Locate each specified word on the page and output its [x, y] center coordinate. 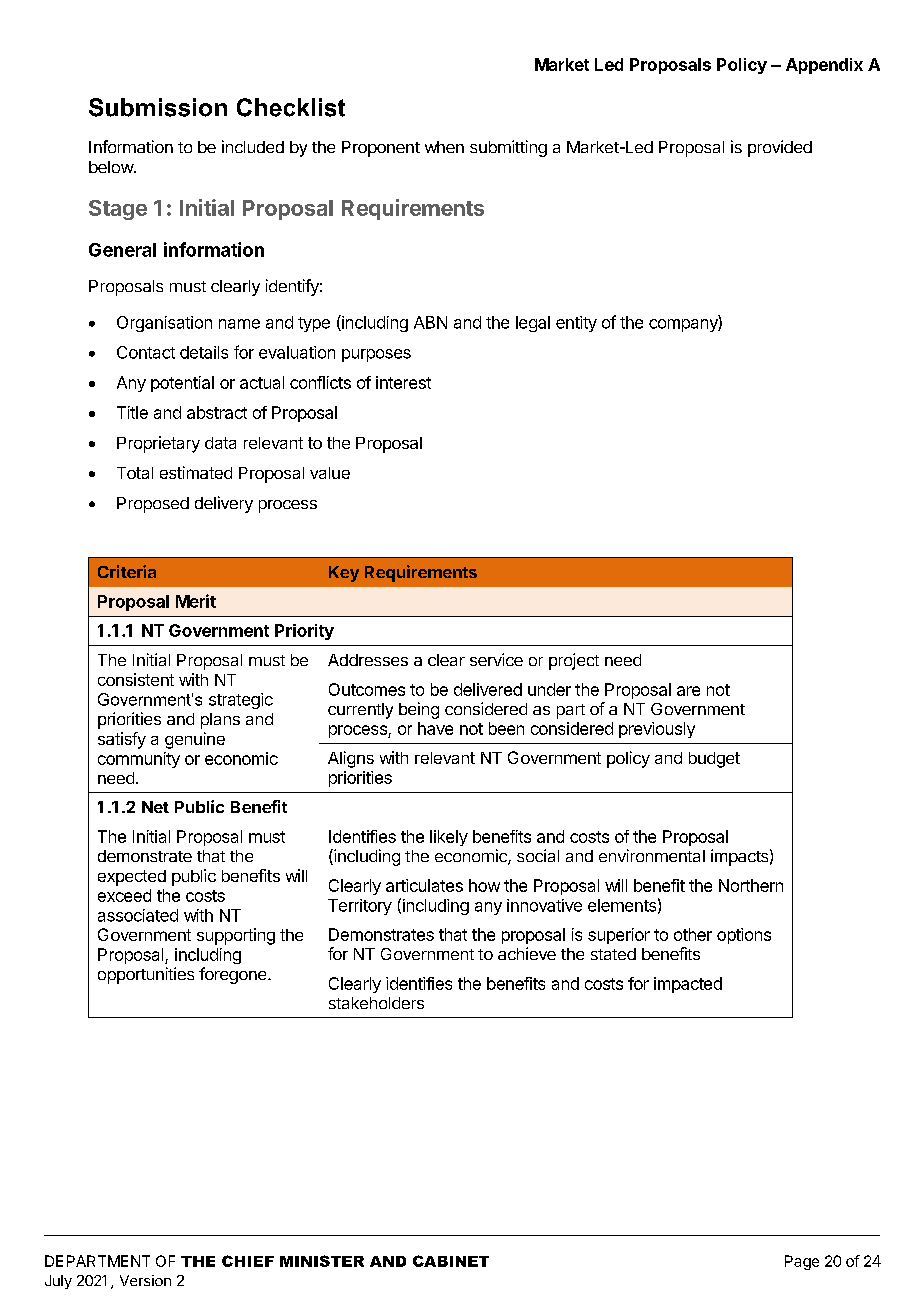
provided [780, 148]
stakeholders [376, 1003]
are [688, 691]
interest [403, 382]
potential [182, 384]
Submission [158, 107]
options [744, 936]
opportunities [146, 975]
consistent [136, 679]
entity [576, 324]
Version [145, 1280]
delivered [488, 689]
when [444, 147]
